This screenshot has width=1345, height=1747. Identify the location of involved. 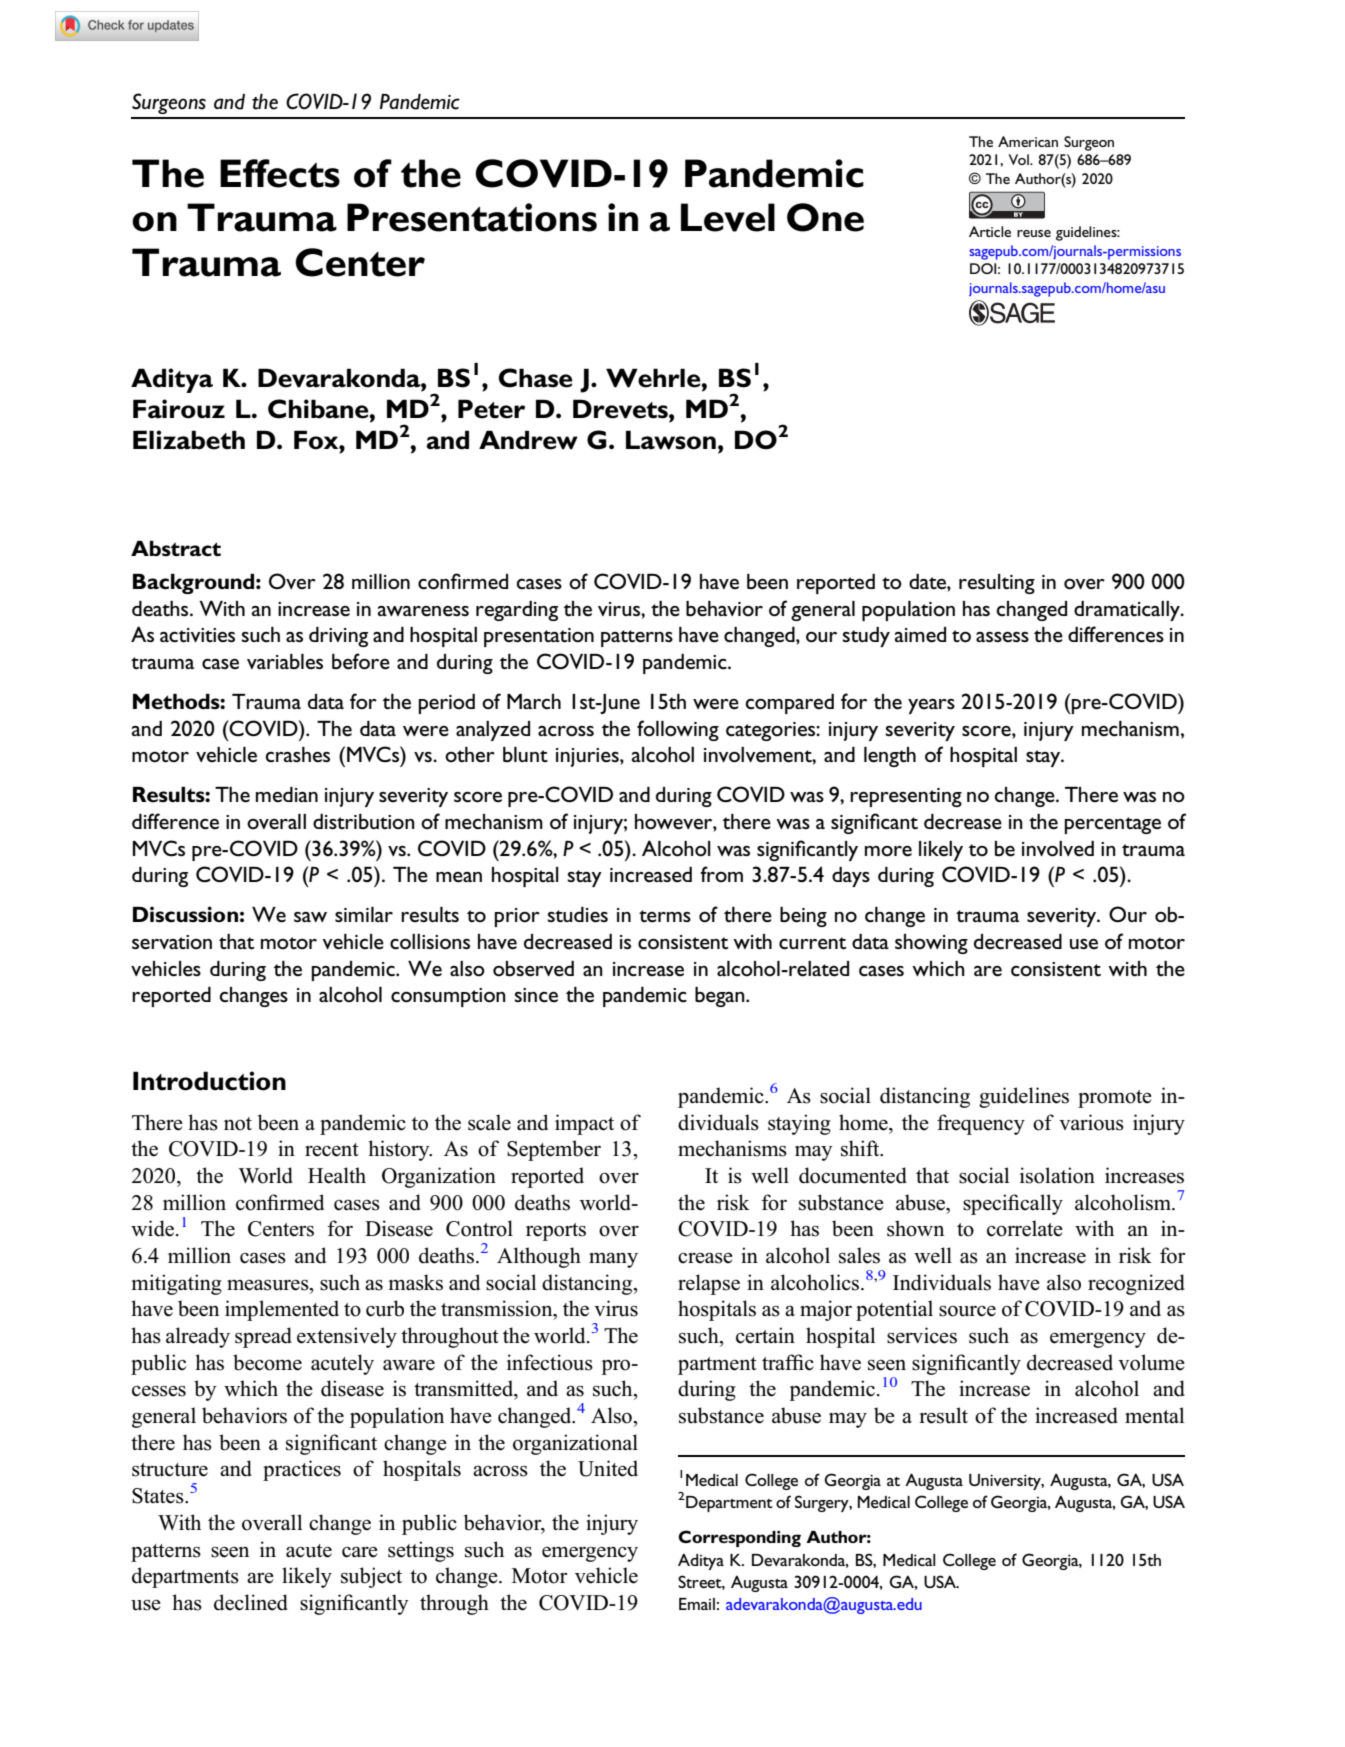
(1058, 849).
